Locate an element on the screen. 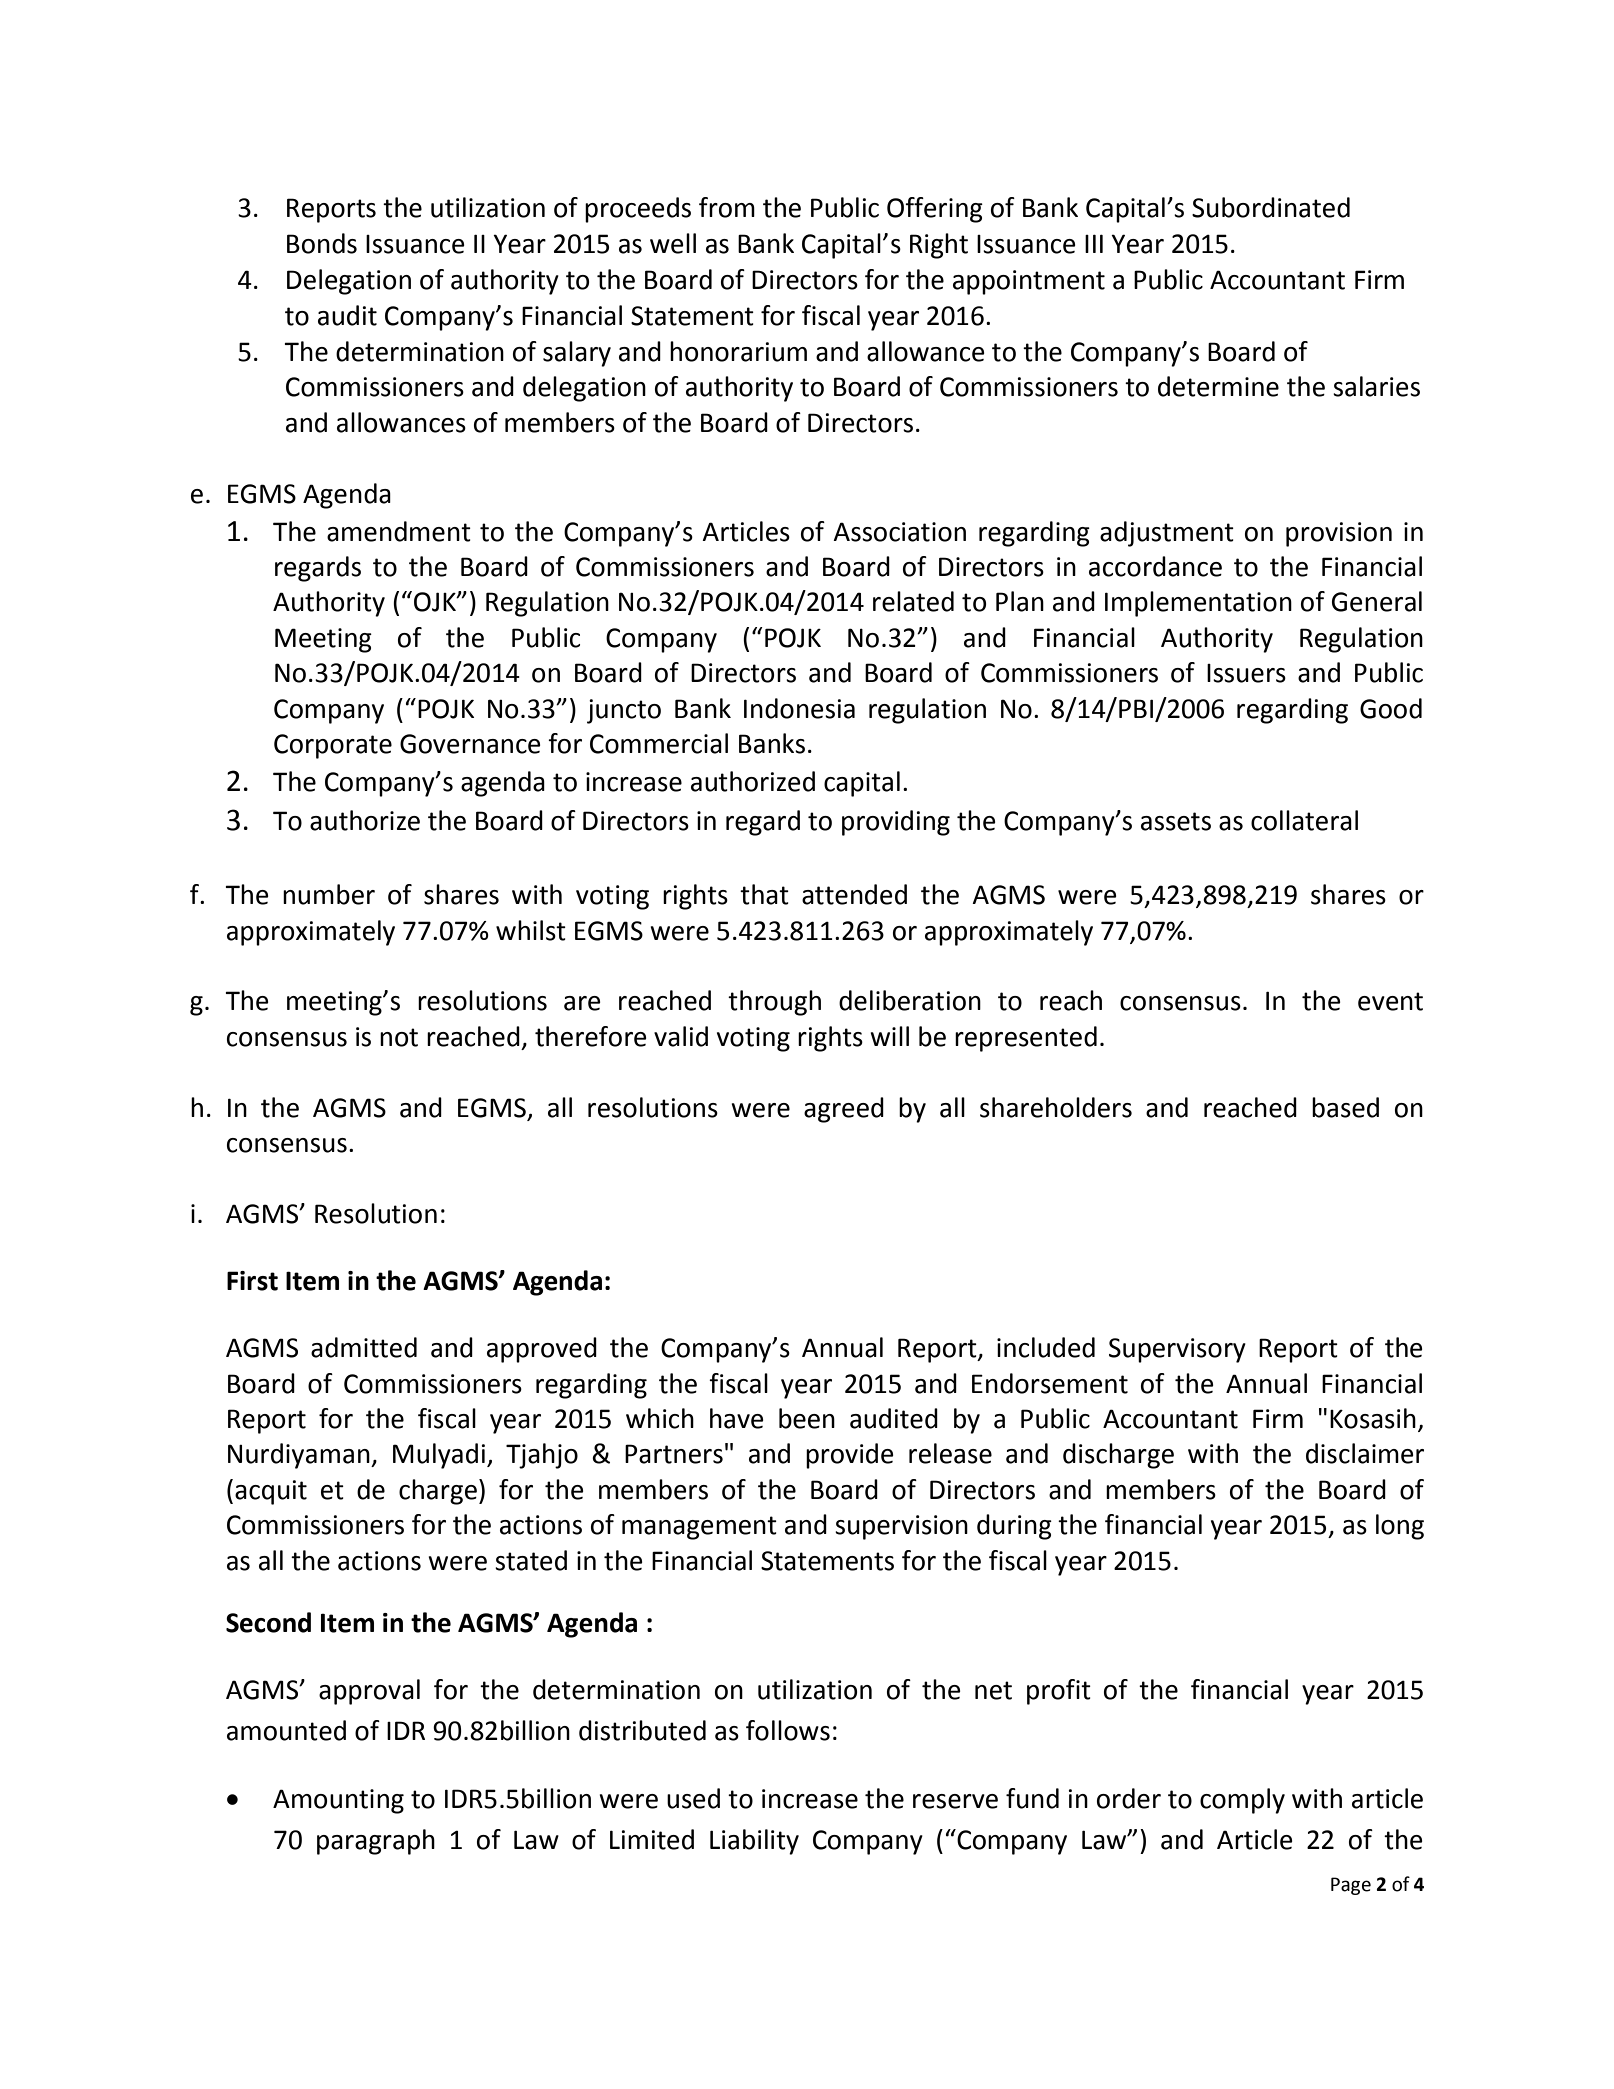 Image resolution: width=1614 pixels, height=2089 pixels. not is located at coordinates (399, 1037).
